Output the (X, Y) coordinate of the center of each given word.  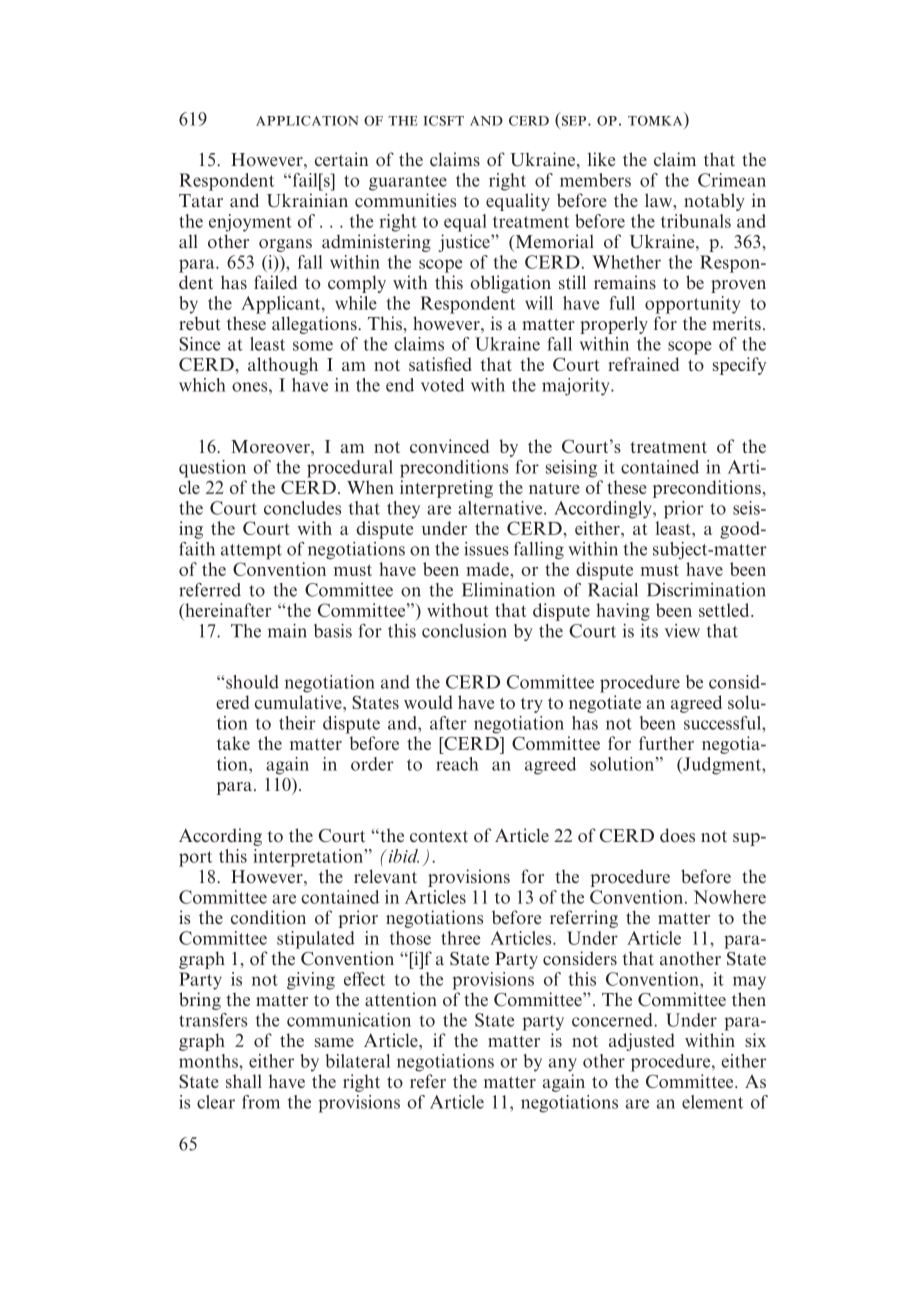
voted (442, 385)
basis (333, 631)
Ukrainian (307, 200)
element (712, 1102)
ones (251, 387)
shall (244, 1081)
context (439, 837)
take (233, 743)
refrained (643, 364)
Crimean (732, 180)
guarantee (408, 183)
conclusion (464, 631)
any (563, 1065)
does (677, 835)
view (682, 631)
